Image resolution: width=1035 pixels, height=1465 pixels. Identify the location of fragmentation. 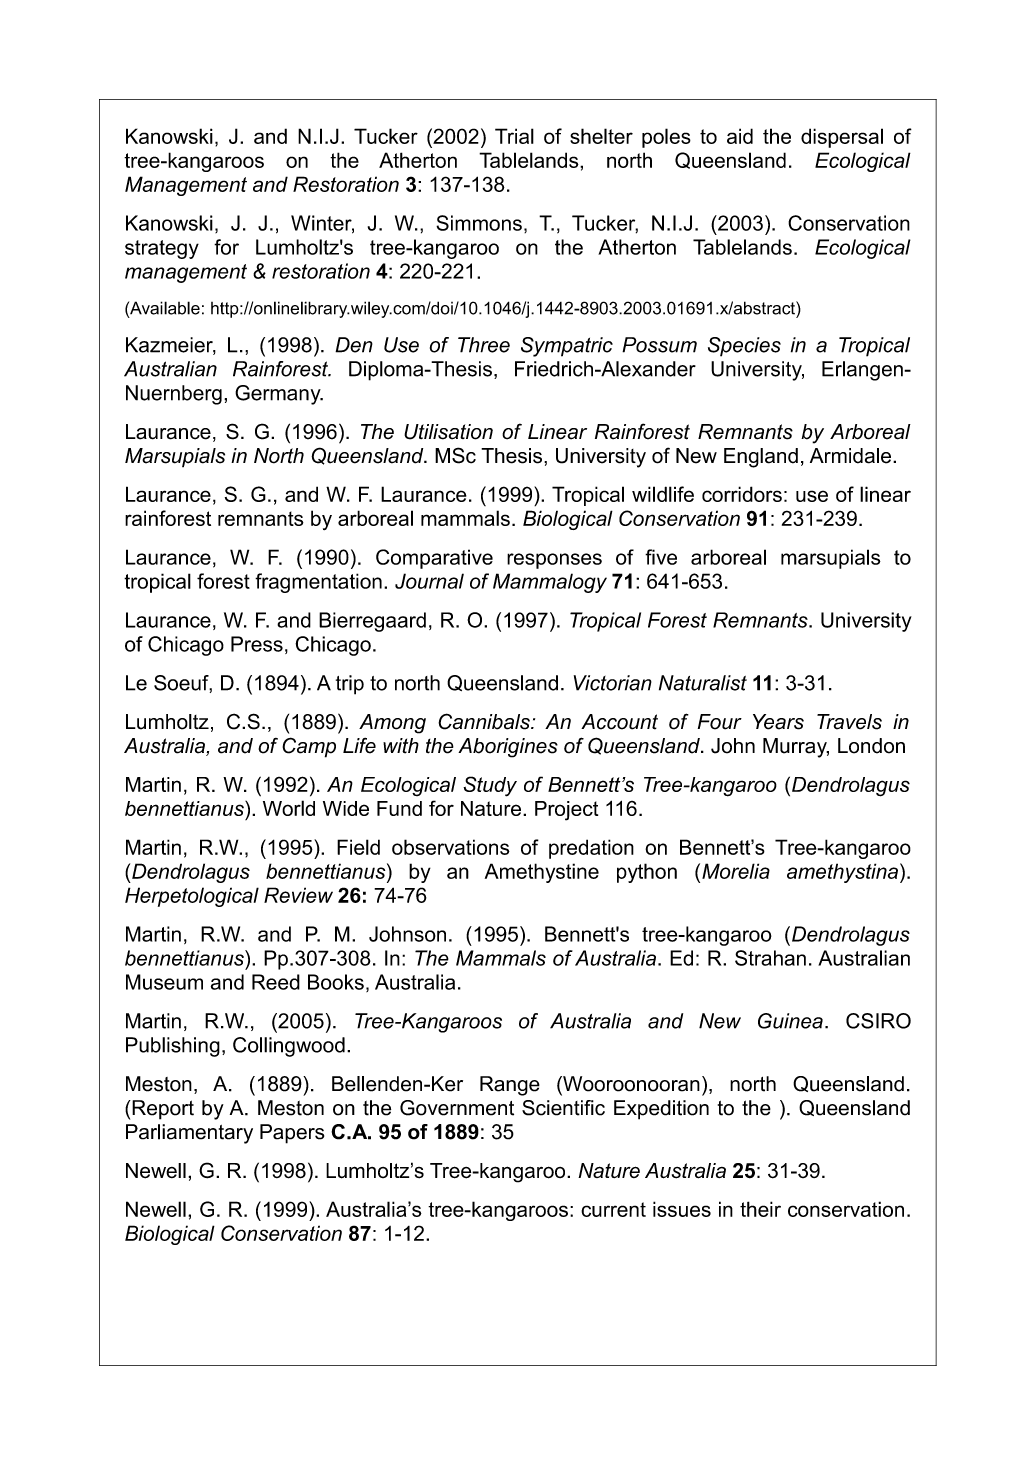
(318, 583).
